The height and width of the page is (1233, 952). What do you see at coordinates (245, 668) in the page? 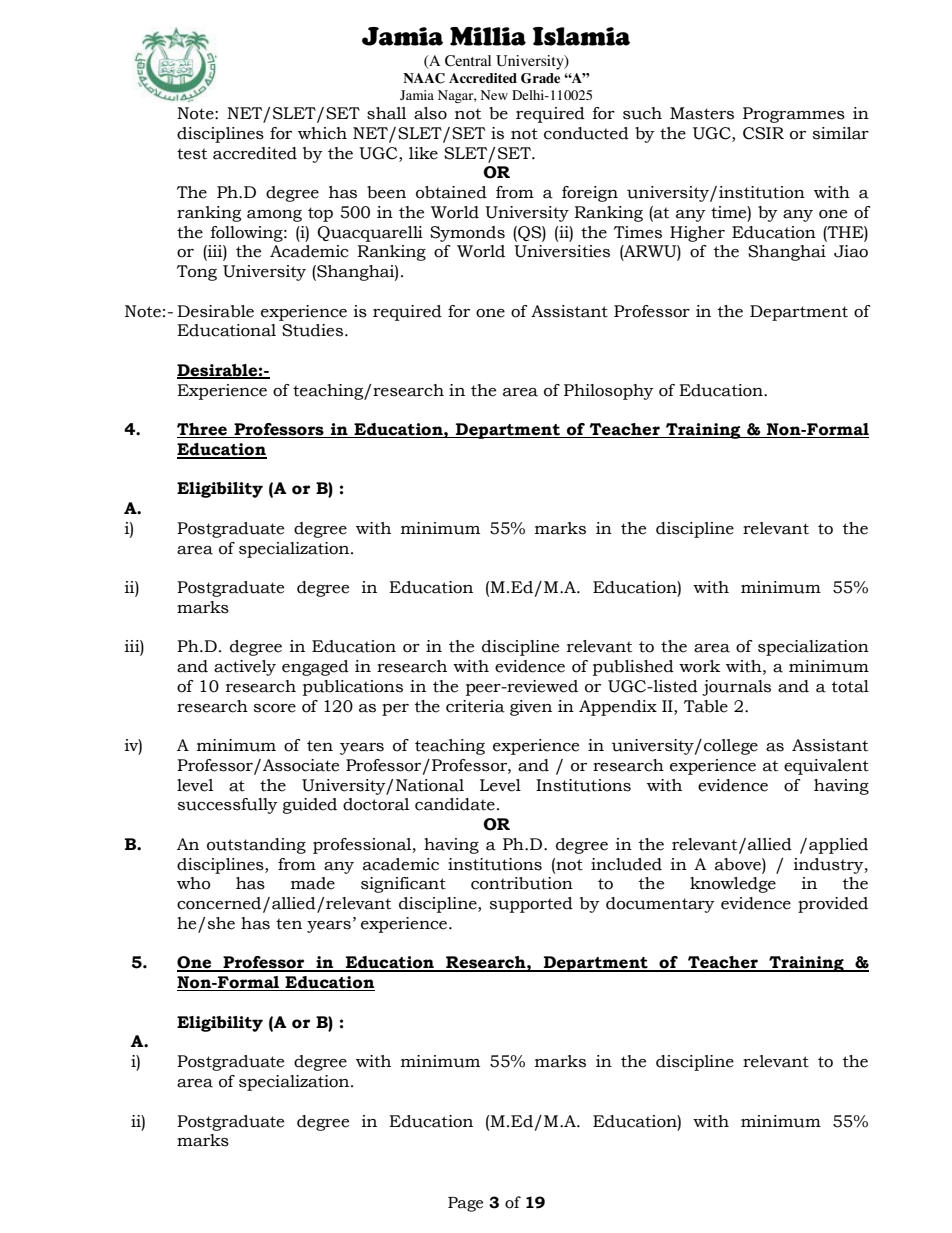
I see `actively` at bounding box center [245, 668].
